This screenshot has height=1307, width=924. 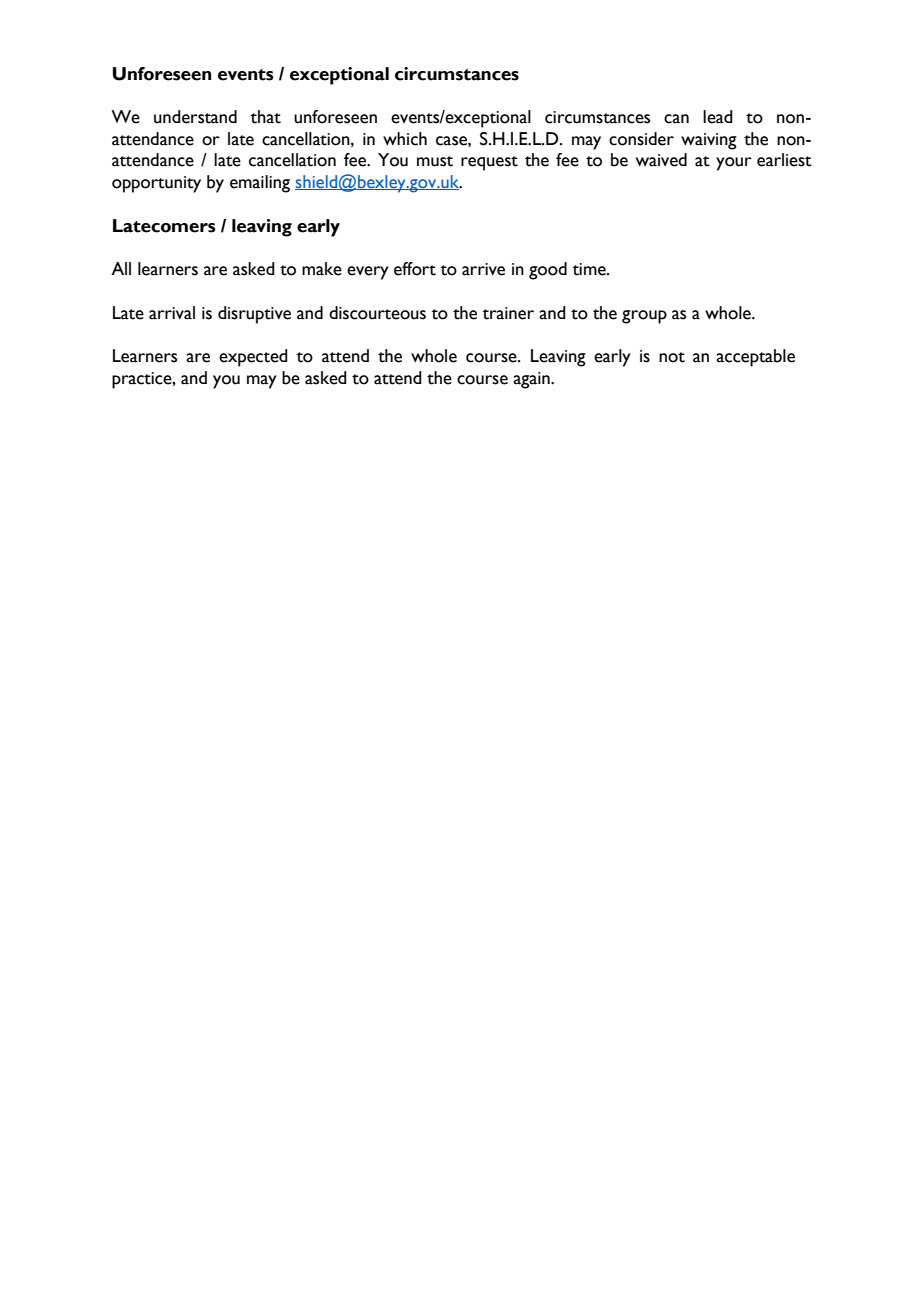 What do you see at coordinates (121, 268) in the screenshot?
I see `All` at bounding box center [121, 268].
